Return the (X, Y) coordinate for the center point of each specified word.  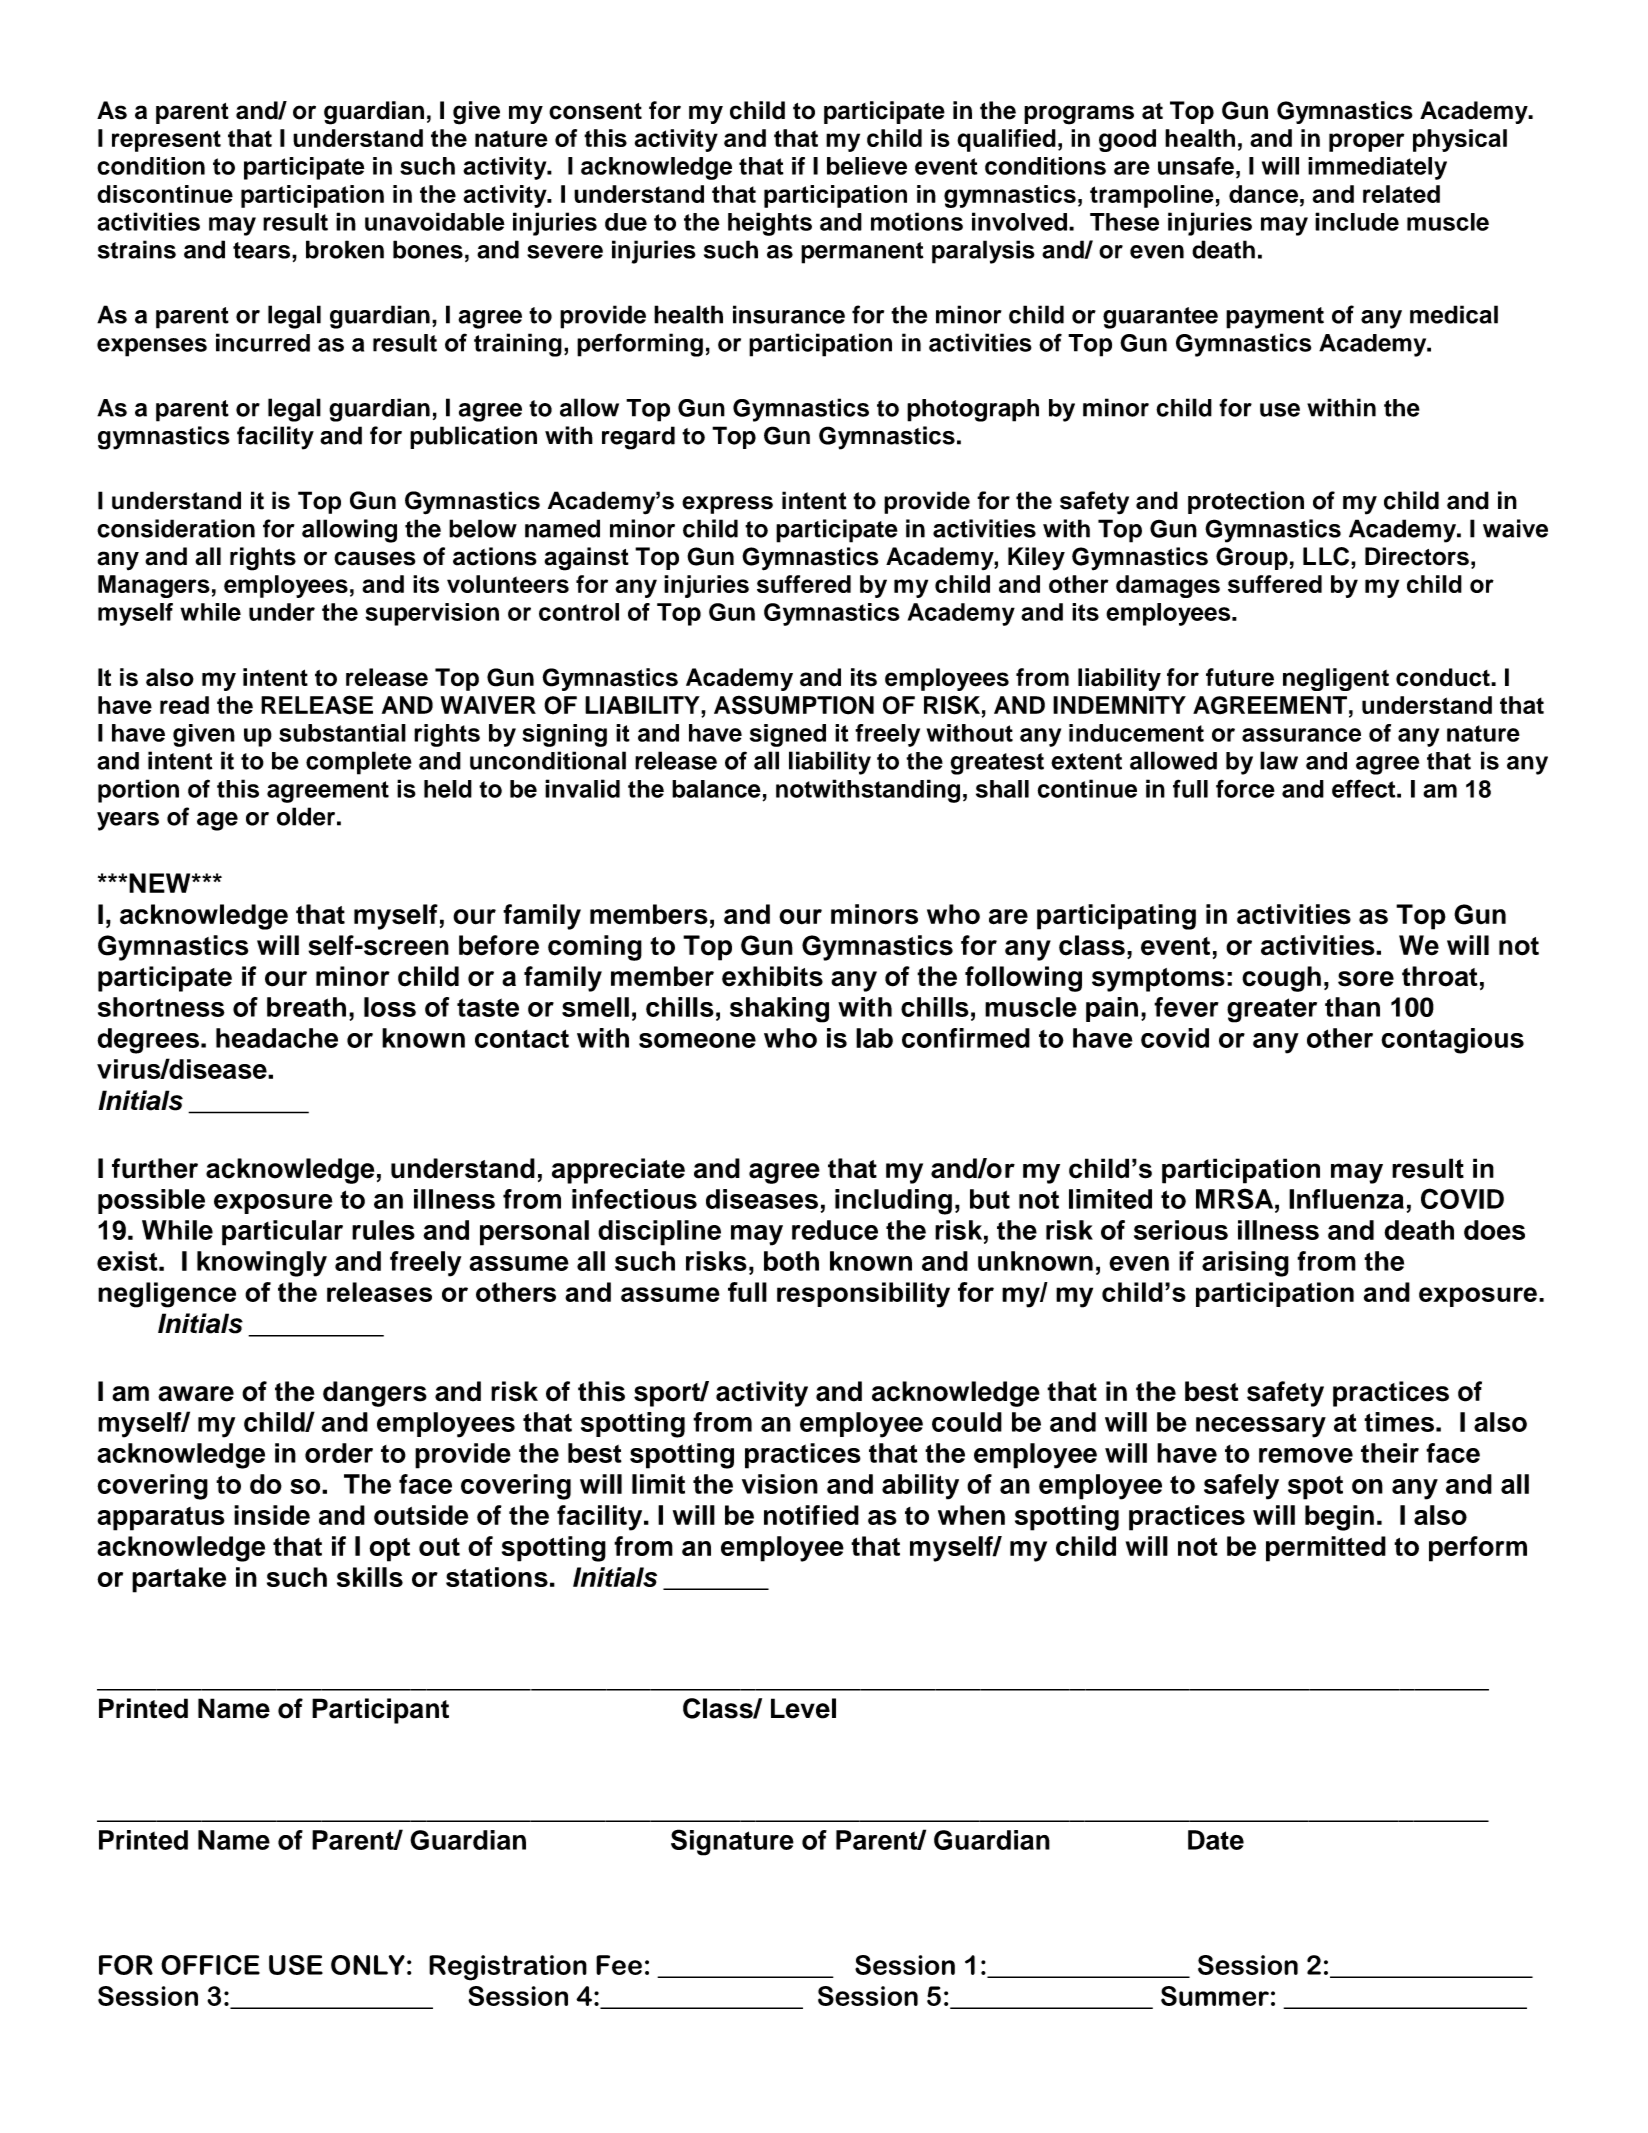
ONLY (368, 1965)
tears (263, 250)
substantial (342, 733)
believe (867, 166)
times (1399, 1422)
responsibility (863, 1295)
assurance (1301, 735)
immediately (1377, 168)
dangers (375, 1394)
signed (788, 735)
